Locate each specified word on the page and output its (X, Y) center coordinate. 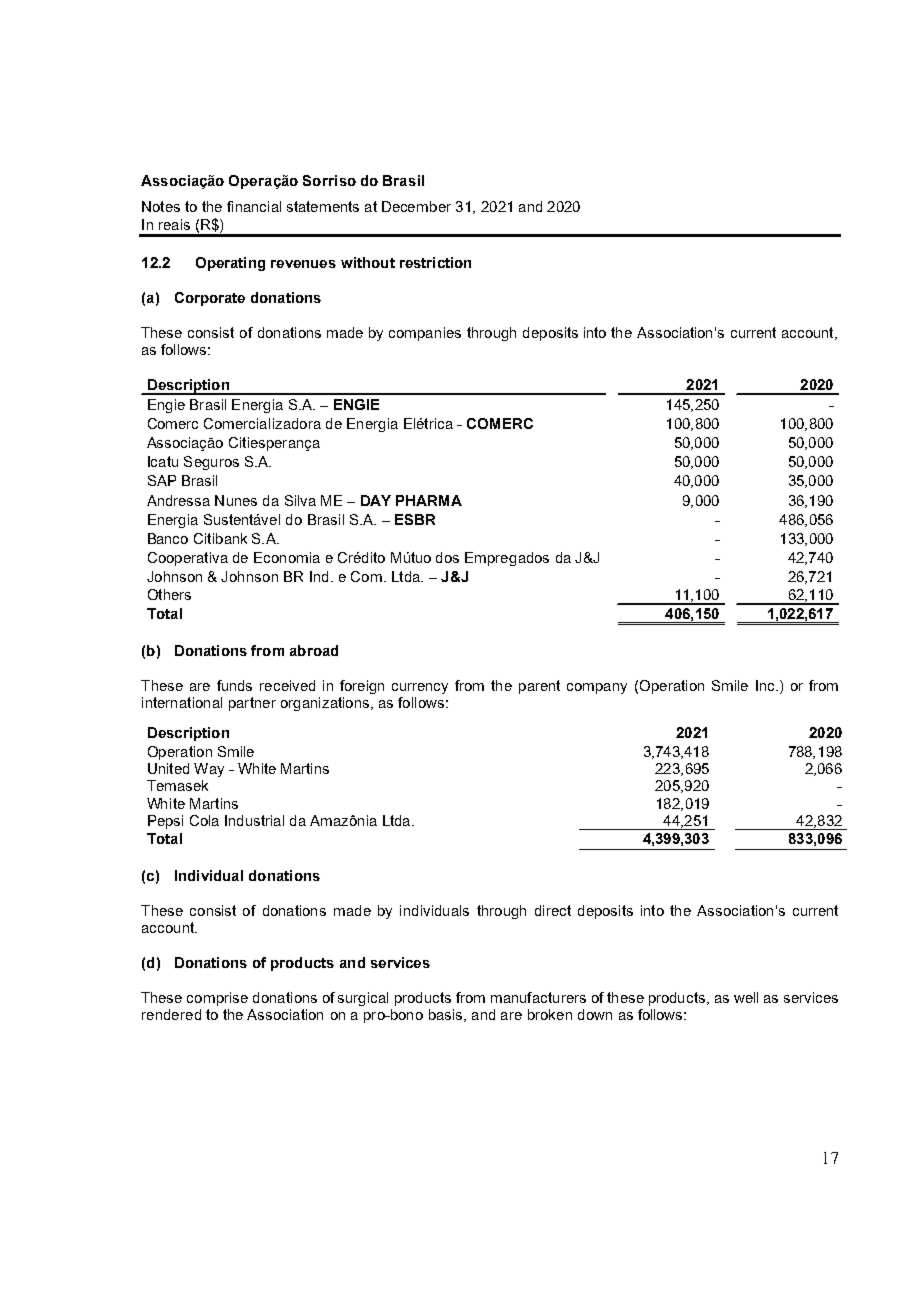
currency (420, 688)
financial (254, 206)
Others (169, 594)
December (416, 206)
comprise (217, 999)
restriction (435, 262)
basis (447, 1015)
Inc (766, 685)
